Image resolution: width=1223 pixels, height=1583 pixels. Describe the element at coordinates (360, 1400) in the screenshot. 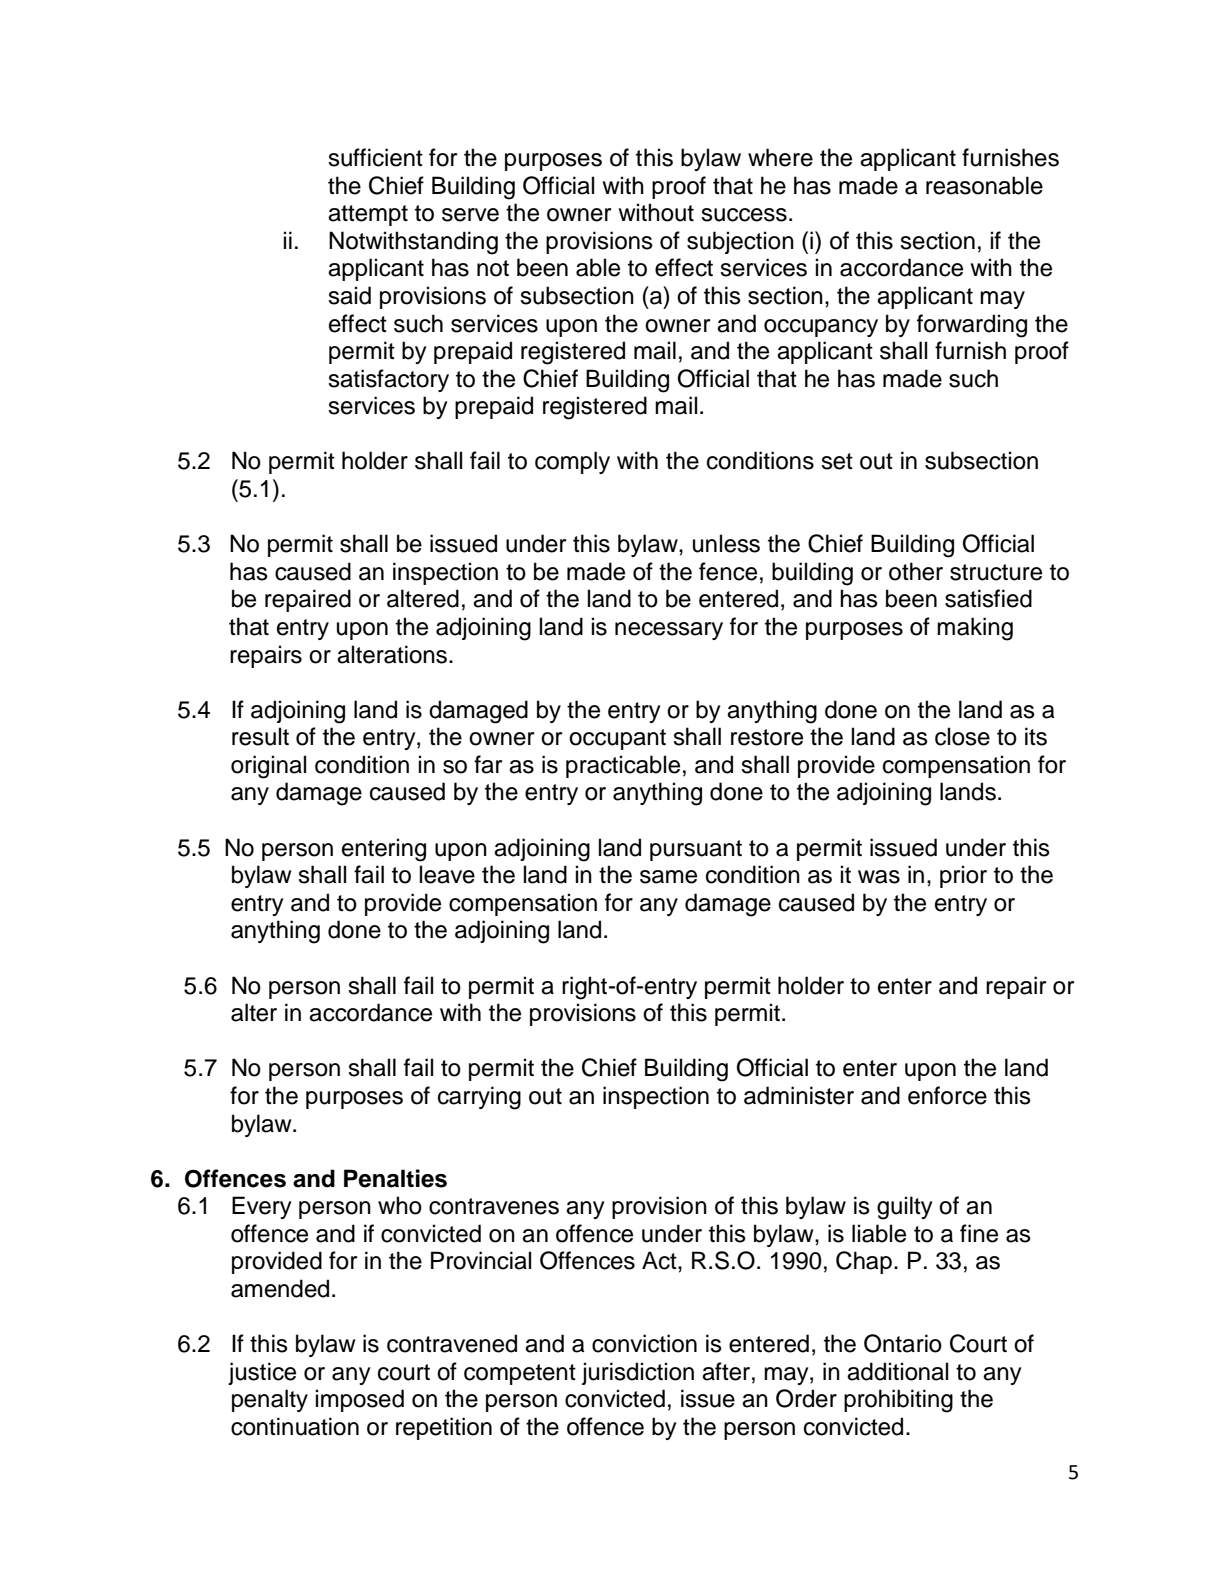

I see `imposed` at that location.
